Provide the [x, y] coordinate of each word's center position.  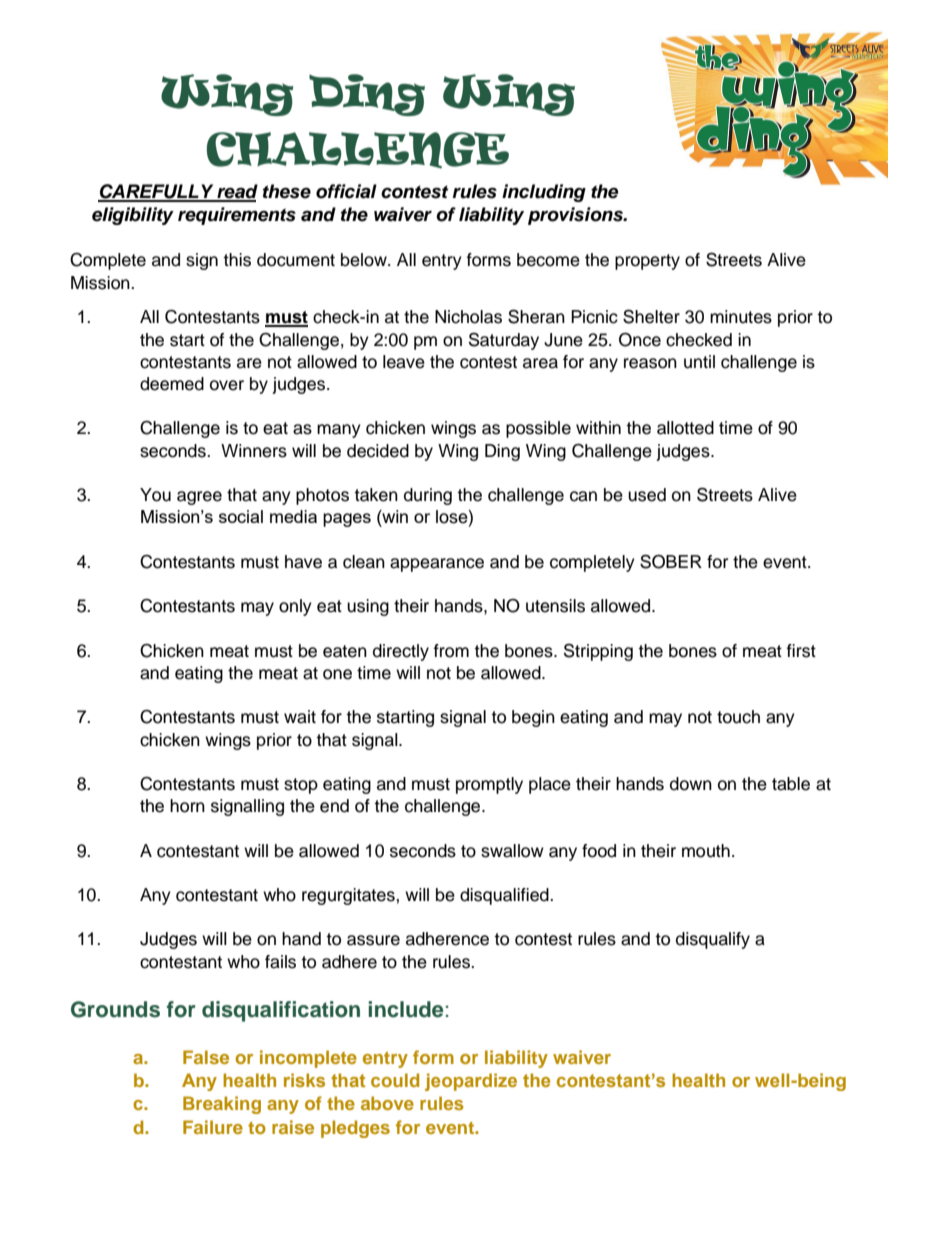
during [428, 496]
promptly [489, 785]
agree [199, 498]
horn [187, 806]
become [548, 260]
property [647, 262]
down [691, 784]
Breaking [222, 1105]
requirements [237, 216]
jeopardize [471, 1082]
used [647, 495]
